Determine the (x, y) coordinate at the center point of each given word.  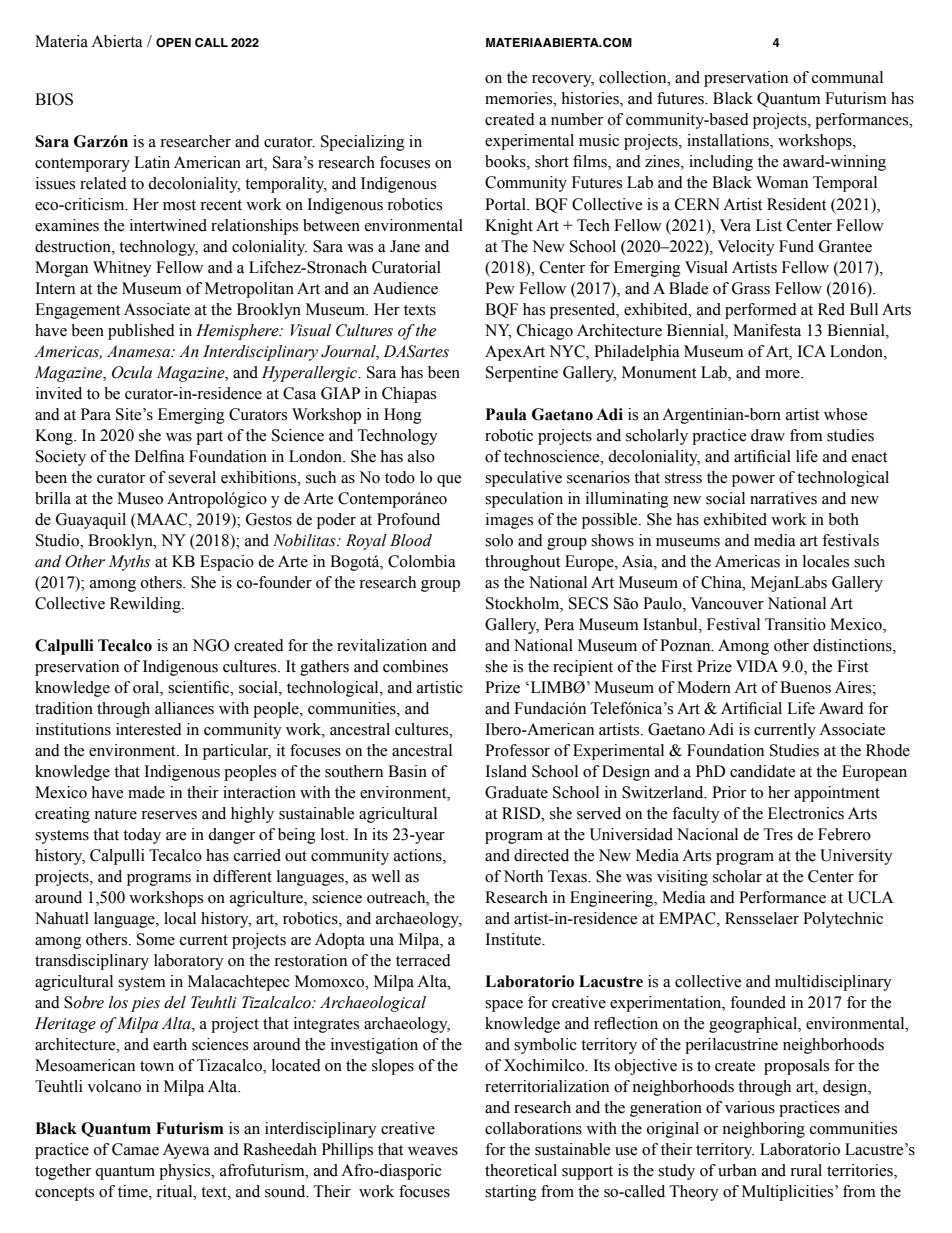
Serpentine (522, 374)
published (141, 332)
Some (156, 939)
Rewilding (146, 605)
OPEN (173, 42)
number (577, 119)
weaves (433, 1151)
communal (847, 77)
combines (415, 666)
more (783, 374)
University (856, 857)
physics (186, 1172)
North (523, 876)
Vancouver (727, 603)
